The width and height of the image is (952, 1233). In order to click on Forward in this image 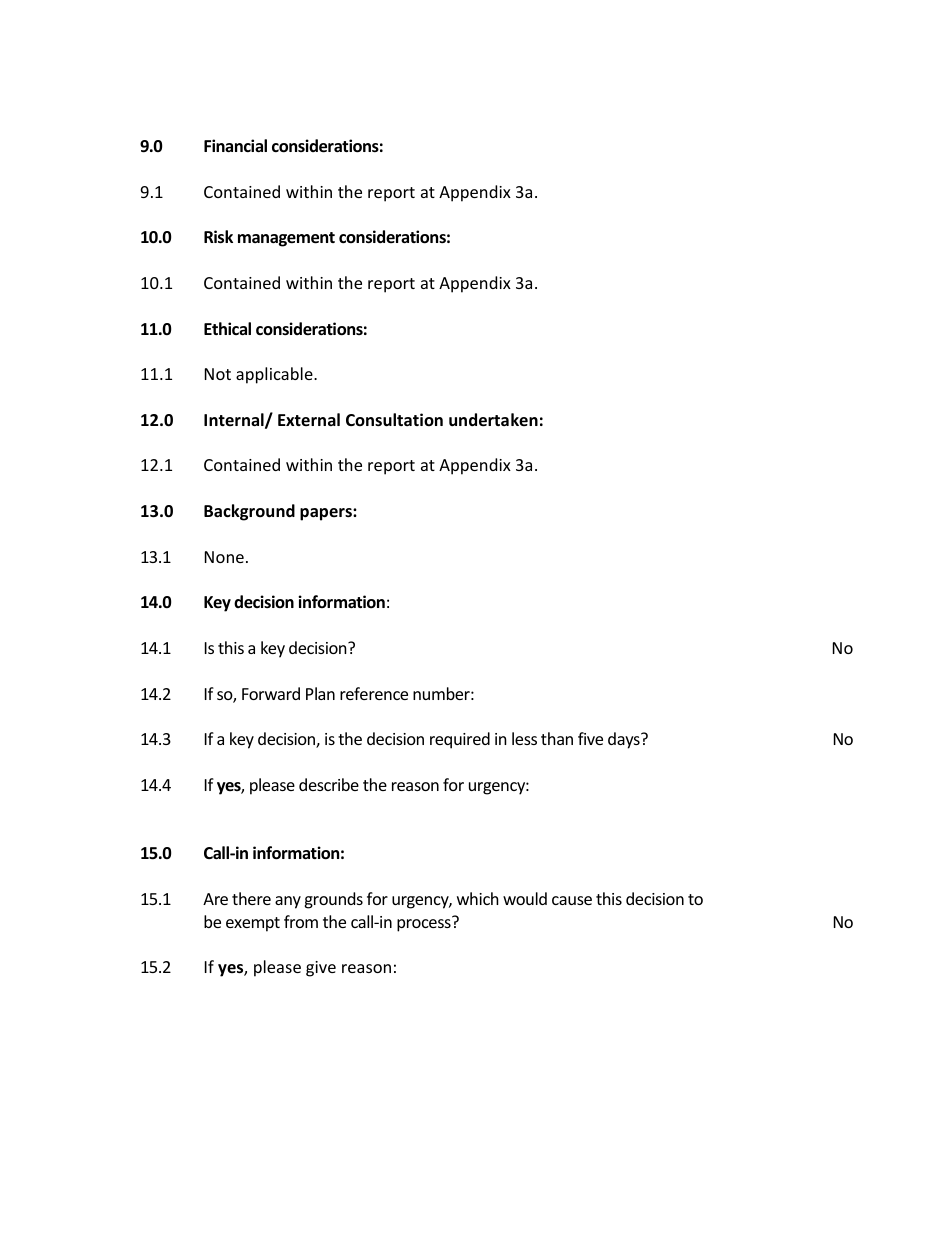, I will do `click(271, 693)`.
